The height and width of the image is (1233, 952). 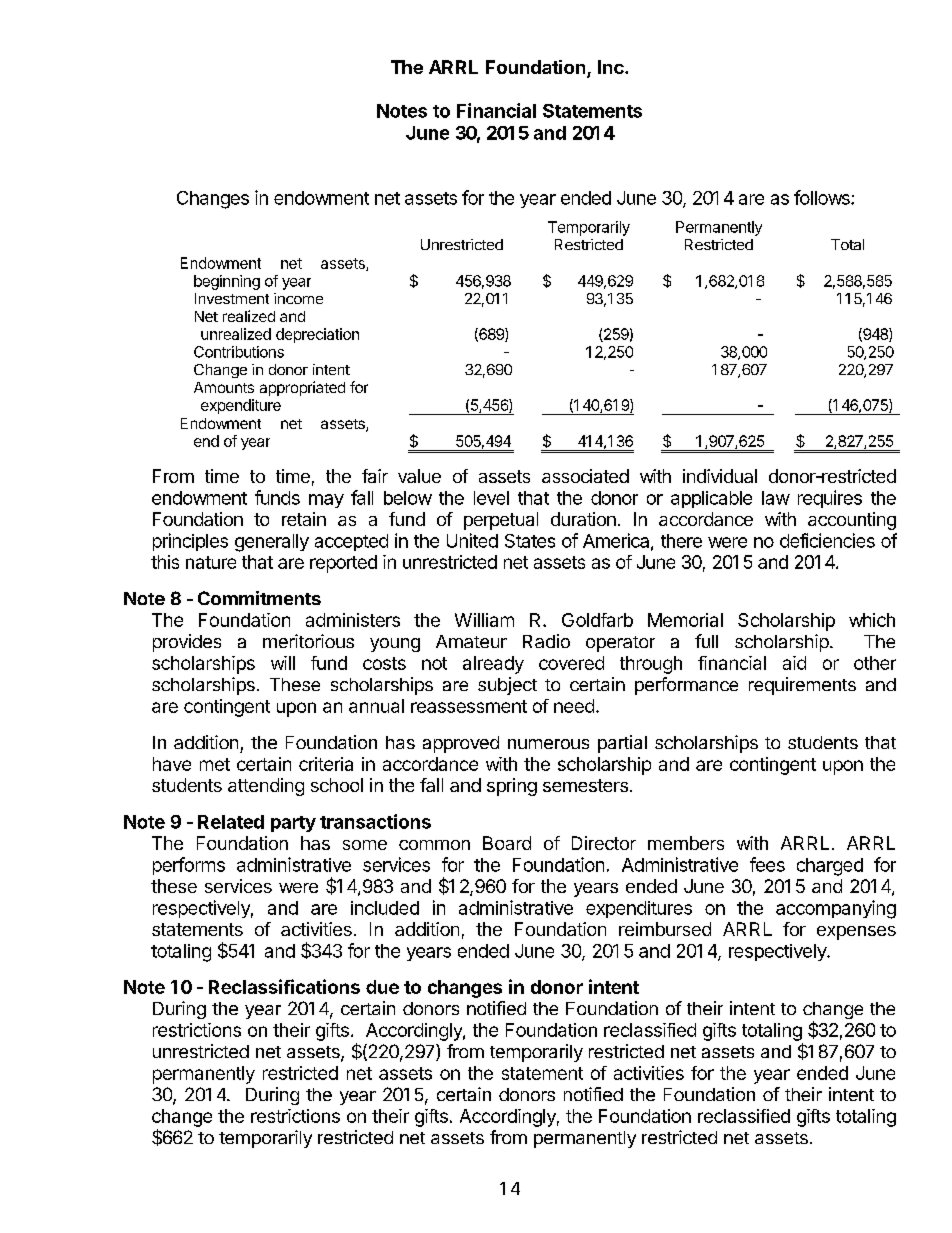 I want to click on beginning, so click(x=227, y=282).
